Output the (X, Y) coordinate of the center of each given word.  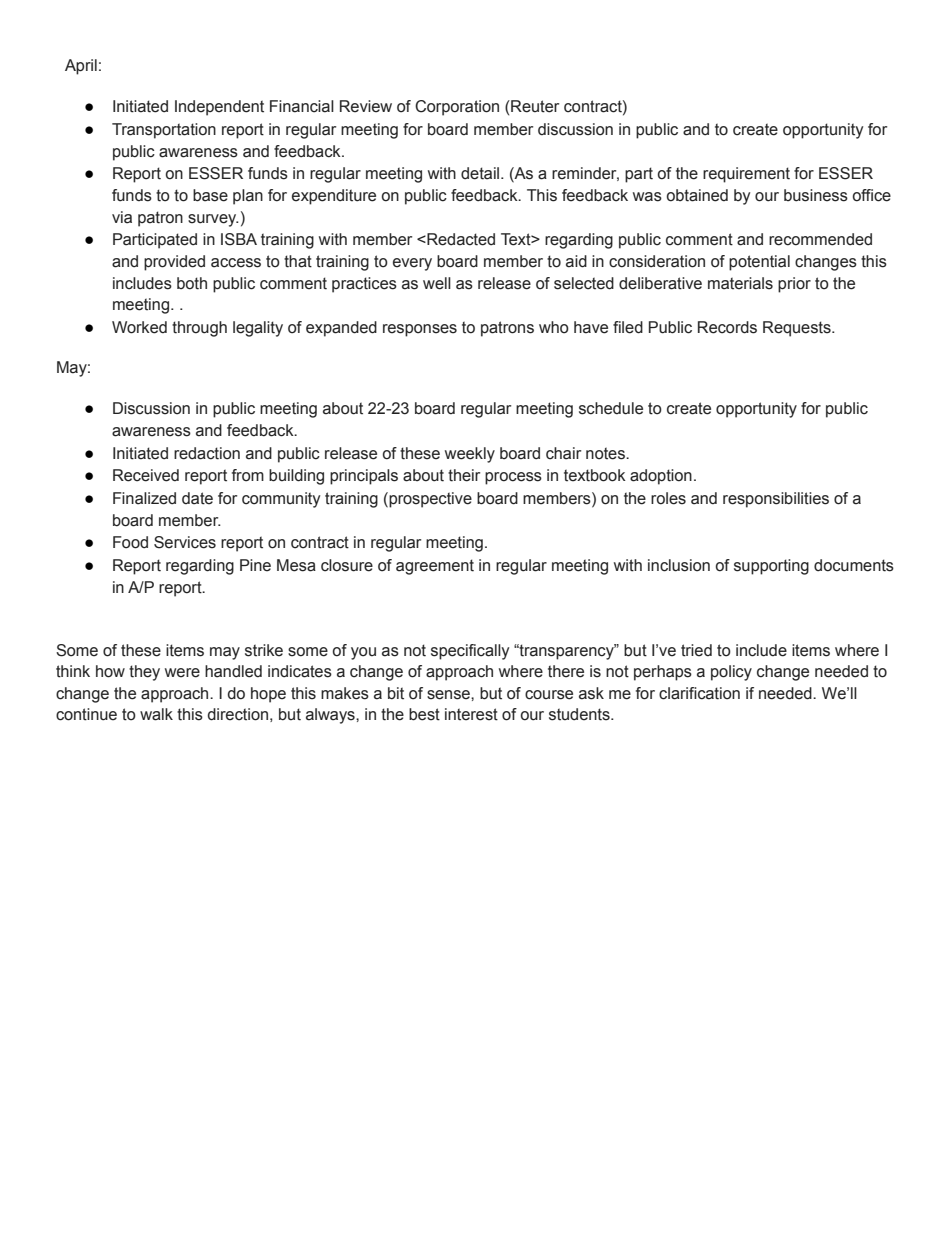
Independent (219, 108)
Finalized (144, 498)
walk (156, 714)
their (464, 475)
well (437, 283)
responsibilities (776, 500)
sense (449, 695)
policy (731, 673)
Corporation (457, 108)
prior (794, 285)
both (192, 283)
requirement (746, 175)
